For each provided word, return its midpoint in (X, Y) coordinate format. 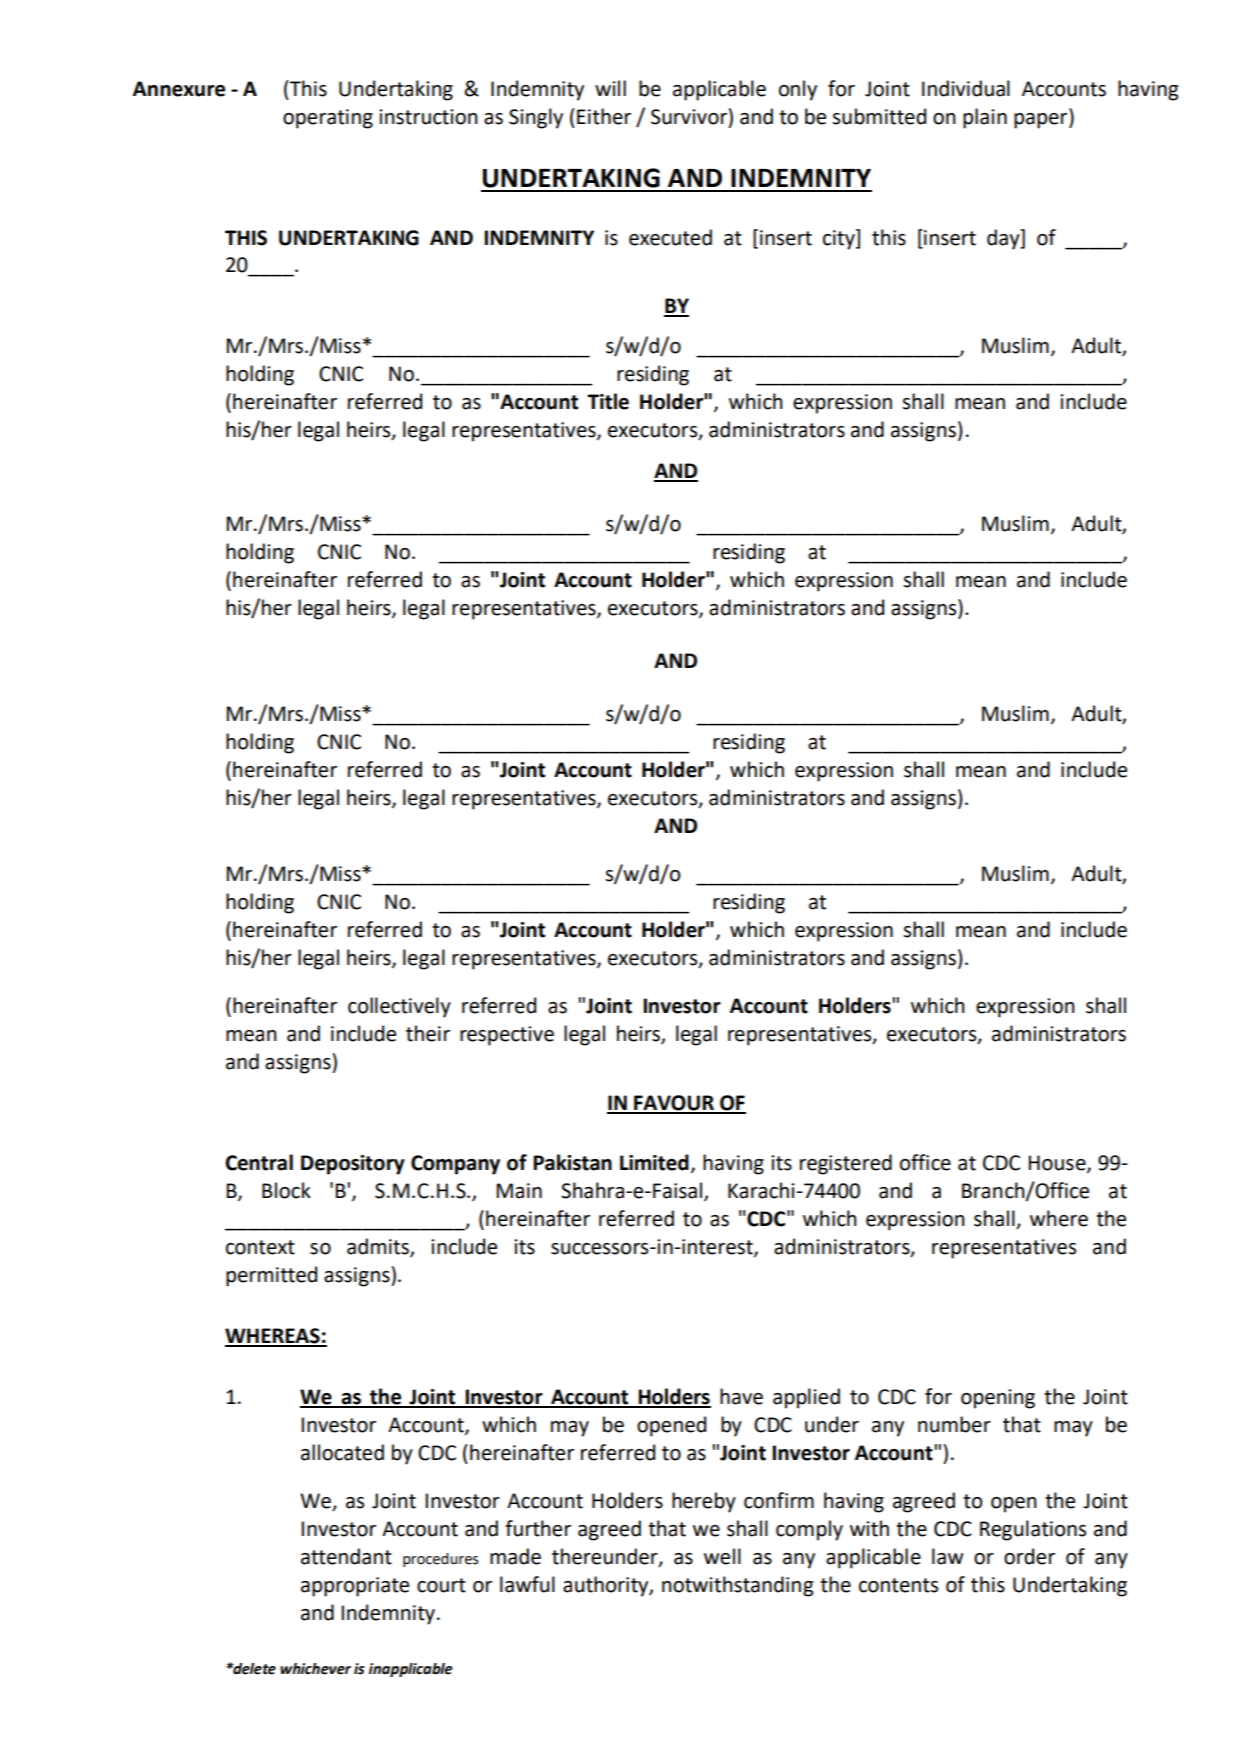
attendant (346, 1556)
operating (328, 119)
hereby (704, 1502)
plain (985, 118)
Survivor (690, 116)
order (1029, 1556)
